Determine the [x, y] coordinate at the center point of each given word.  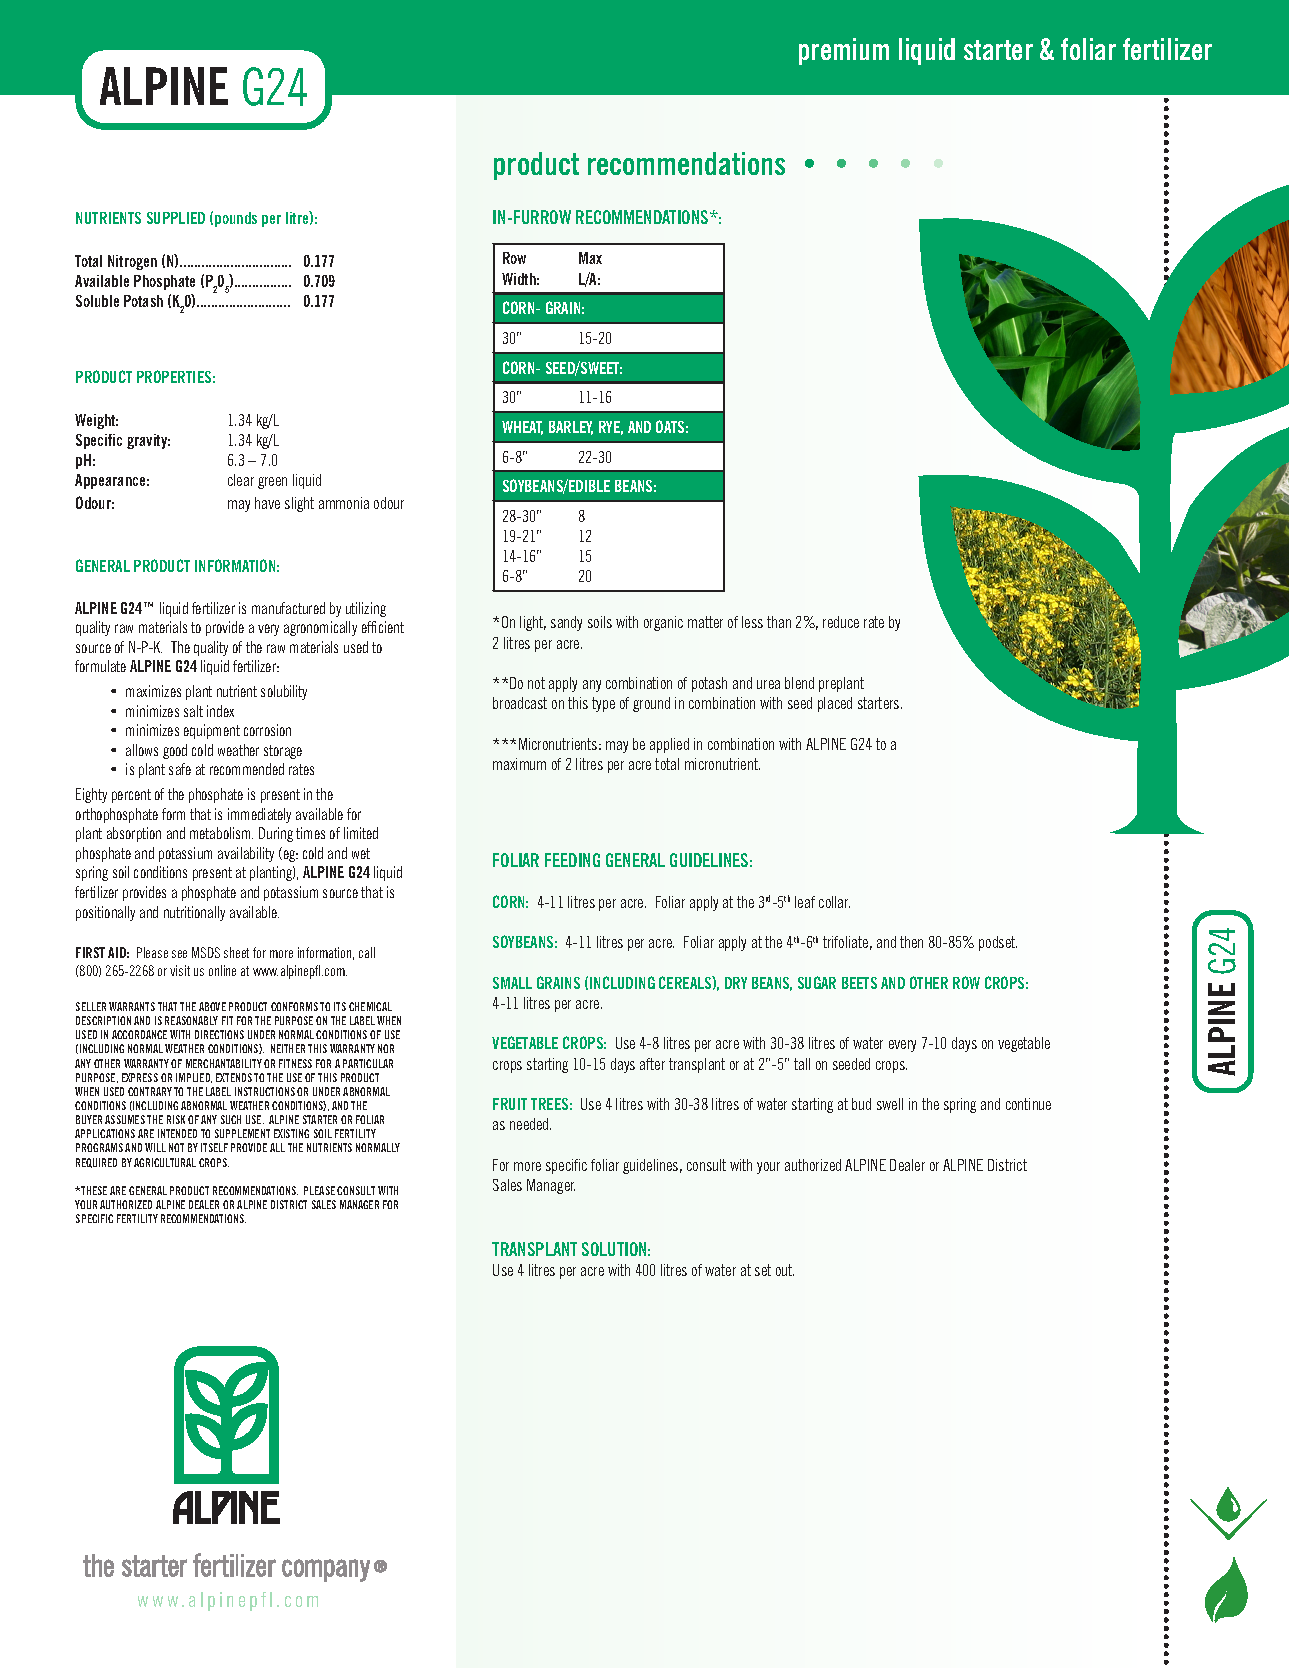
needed [530, 1124]
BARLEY [571, 428]
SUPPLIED [176, 218]
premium [844, 51]
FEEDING [572, 860]
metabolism [221, 833]
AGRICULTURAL [165, 1162]
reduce [841, 622]
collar [834, 902]
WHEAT [522, 428]
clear [241, 480]
